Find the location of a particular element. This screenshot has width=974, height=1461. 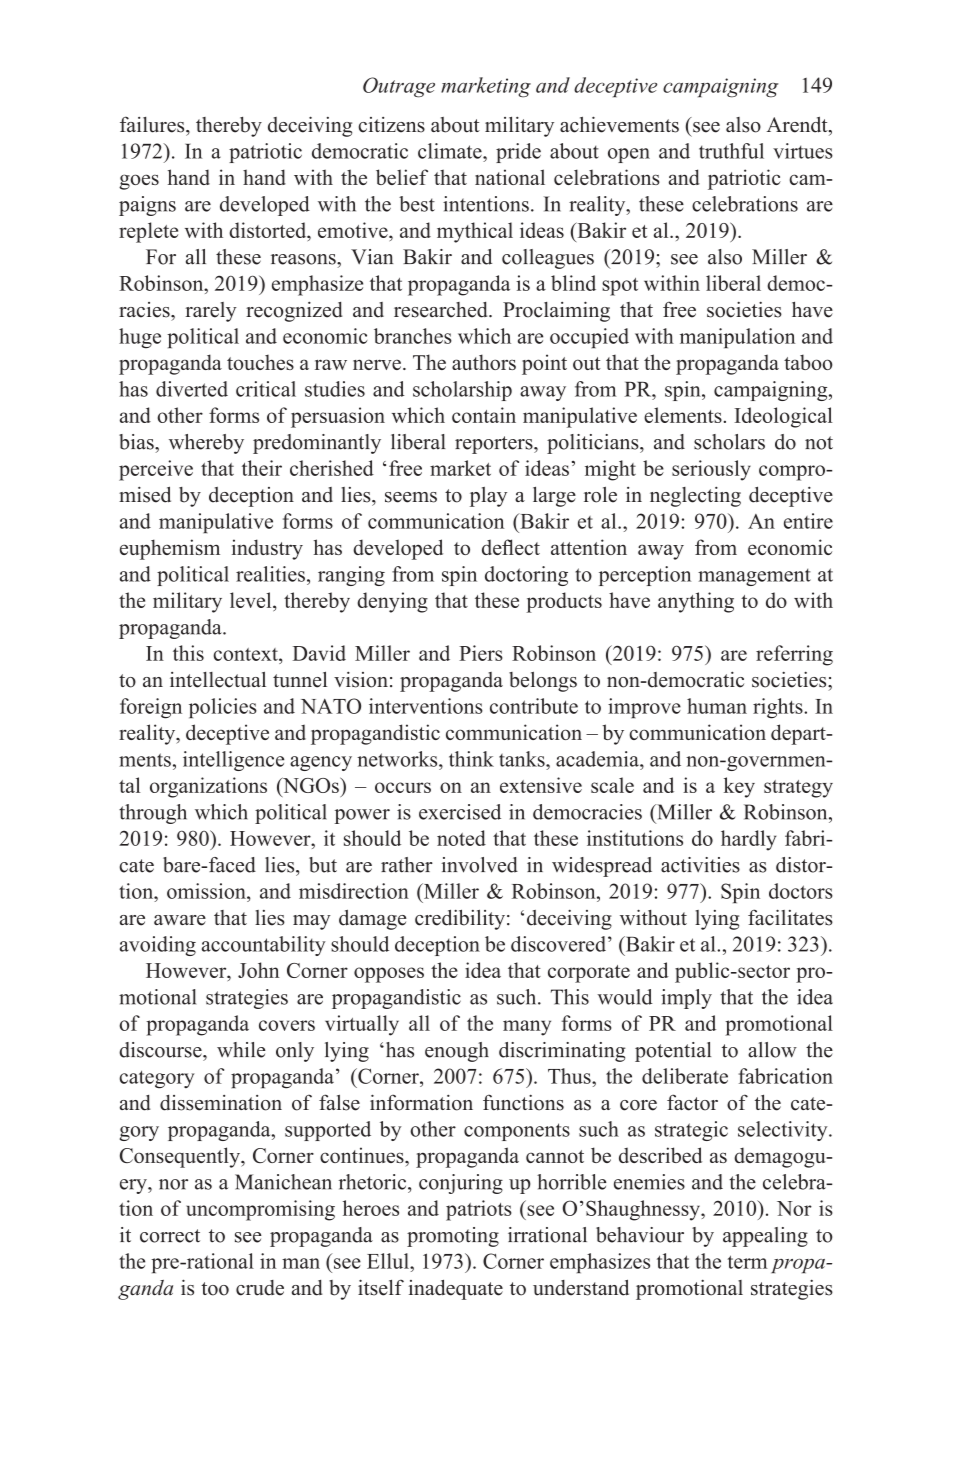

taboo is located at coordinates (808, 362).
